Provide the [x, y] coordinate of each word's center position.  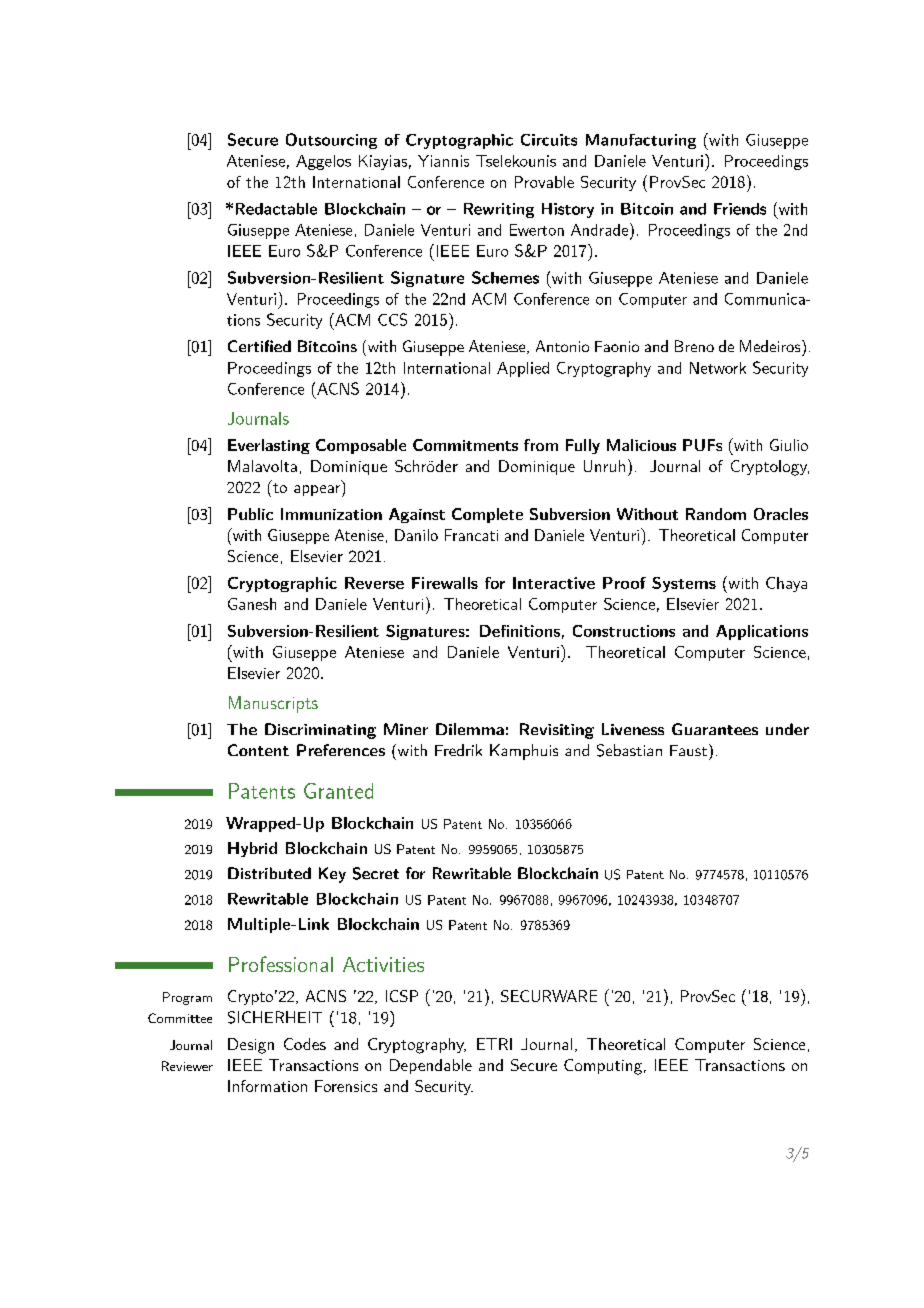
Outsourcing [331, 141]
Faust [688, 750]
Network [718, 368]
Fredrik [458, 750]
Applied [523, 369]
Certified [259, 346]
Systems [684, 584]
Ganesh [252, 604]
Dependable [431, 1066]
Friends [740, 209]
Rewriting [499, 210]
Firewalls [445, 583]
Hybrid [252, 849]
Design [251, 1046]
